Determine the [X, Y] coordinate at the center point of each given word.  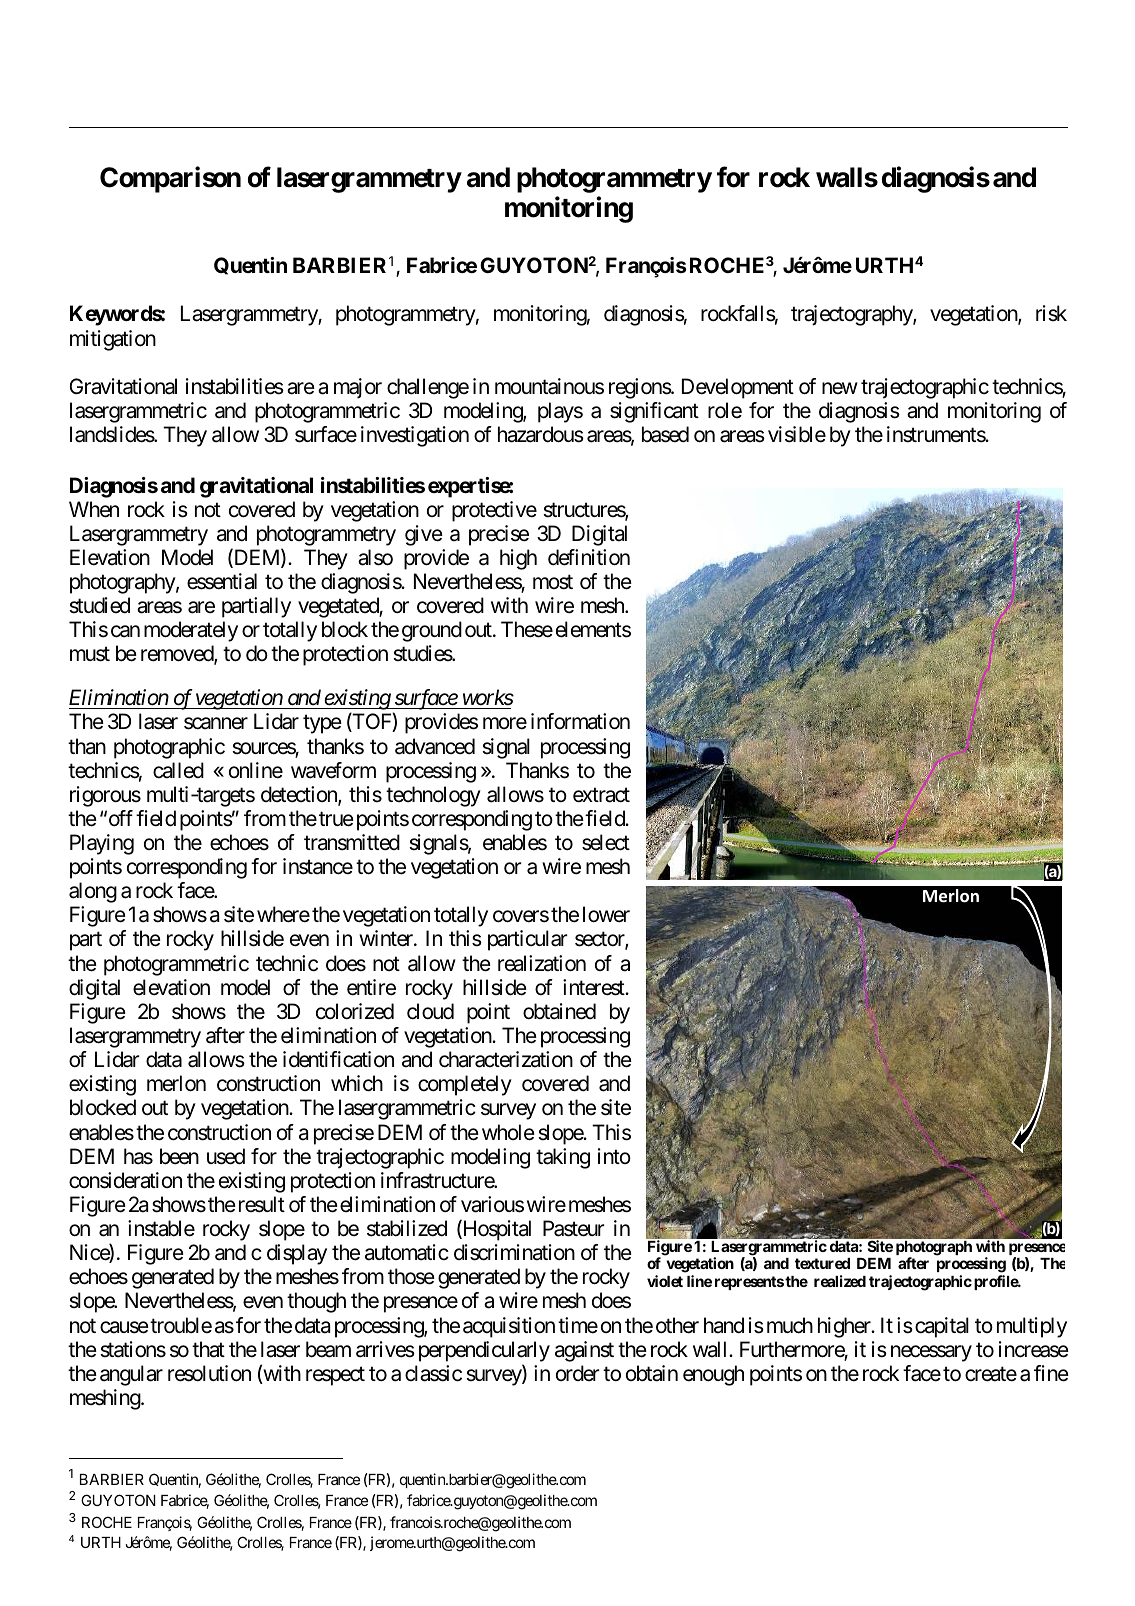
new [840, 388]
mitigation [113, 340]
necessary [931, 1353]
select [606, 842]
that [208, 1349]
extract [601, 795]
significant [654, 412]
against [584, 1351]
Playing [102, 844]
